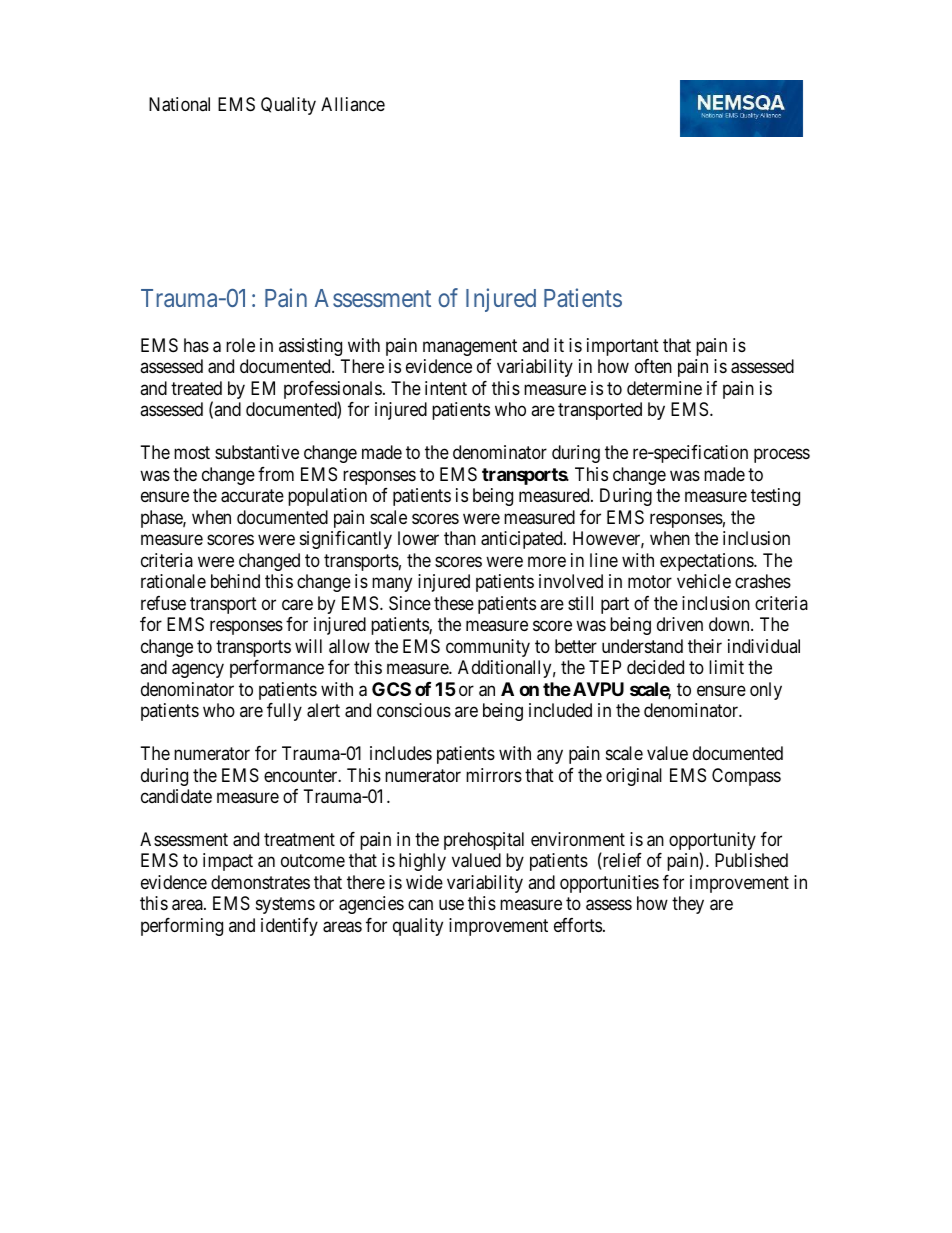 The height and width of the screenshot is (1233, 952). I want to click on accurate, so click(252, 496).
